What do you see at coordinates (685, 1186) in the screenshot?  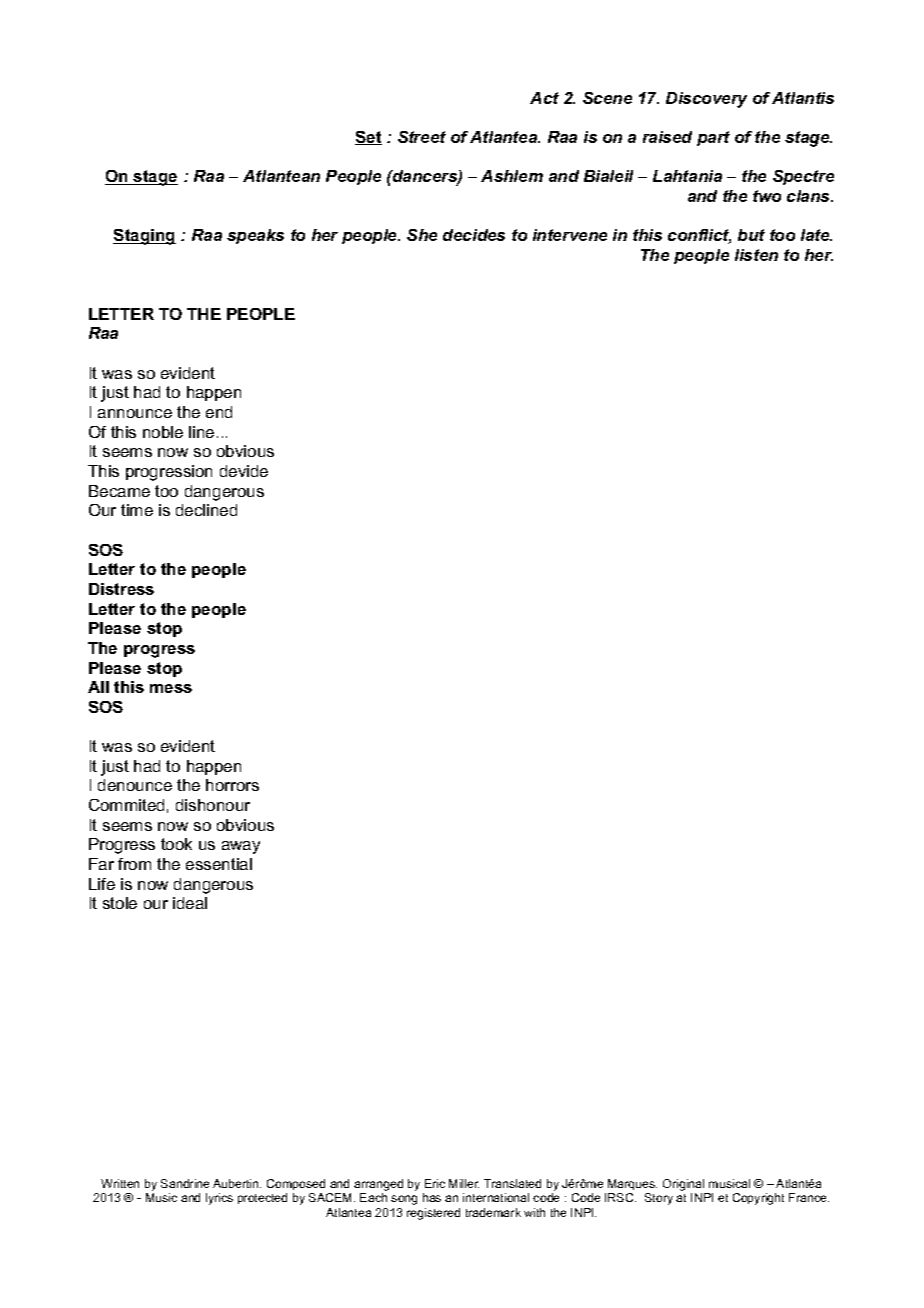 I see `Original` at bounding box center [685, 1186].
